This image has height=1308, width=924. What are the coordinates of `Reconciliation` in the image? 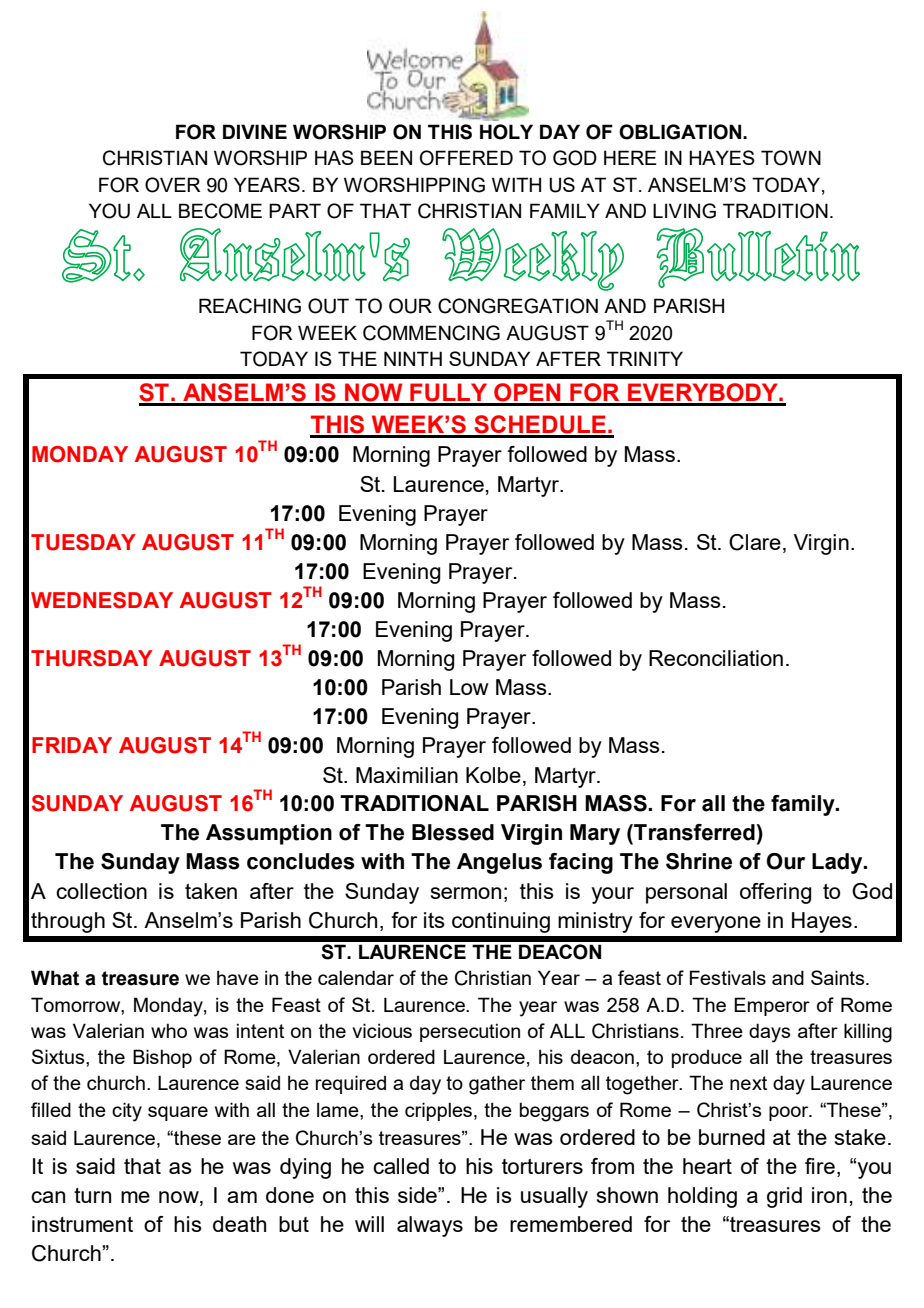 It's located at (716, 658).
